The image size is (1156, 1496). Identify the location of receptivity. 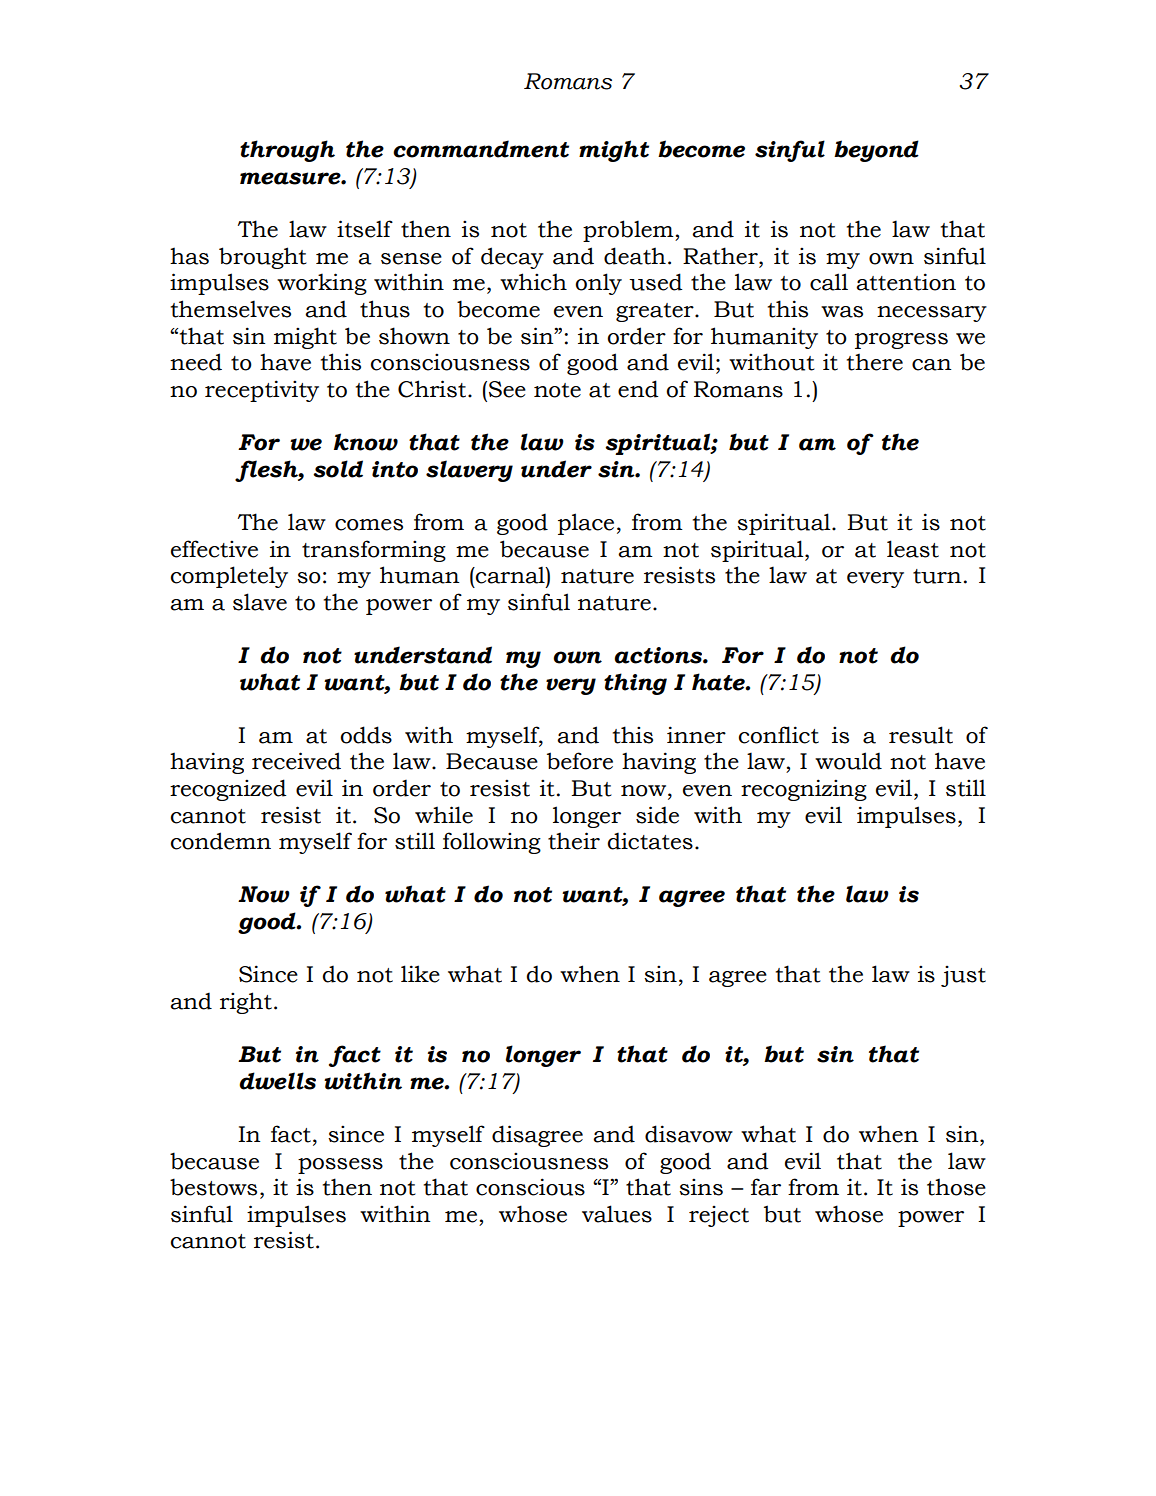
(262, 391).
